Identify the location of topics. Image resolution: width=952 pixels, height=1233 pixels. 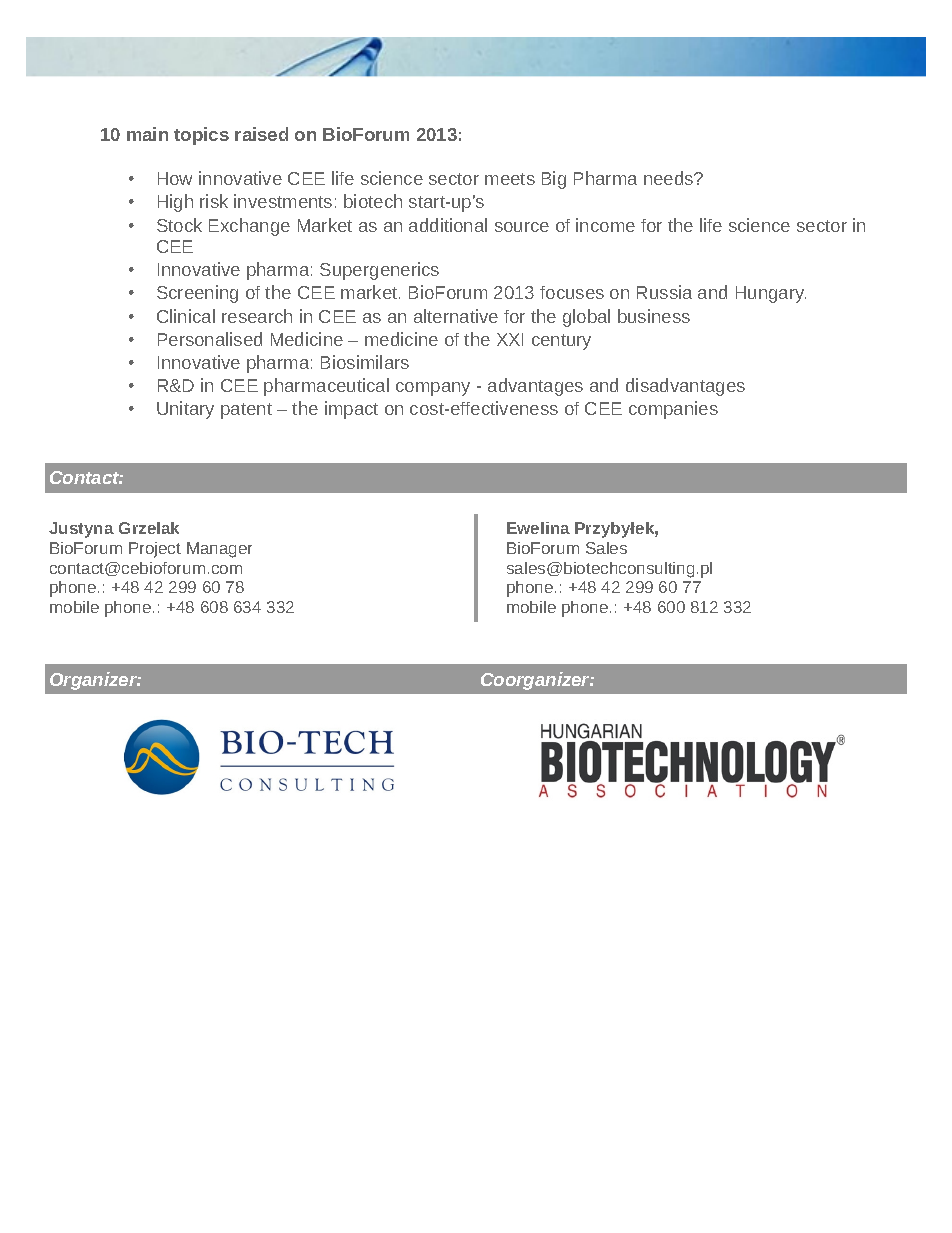
(201, 136).
